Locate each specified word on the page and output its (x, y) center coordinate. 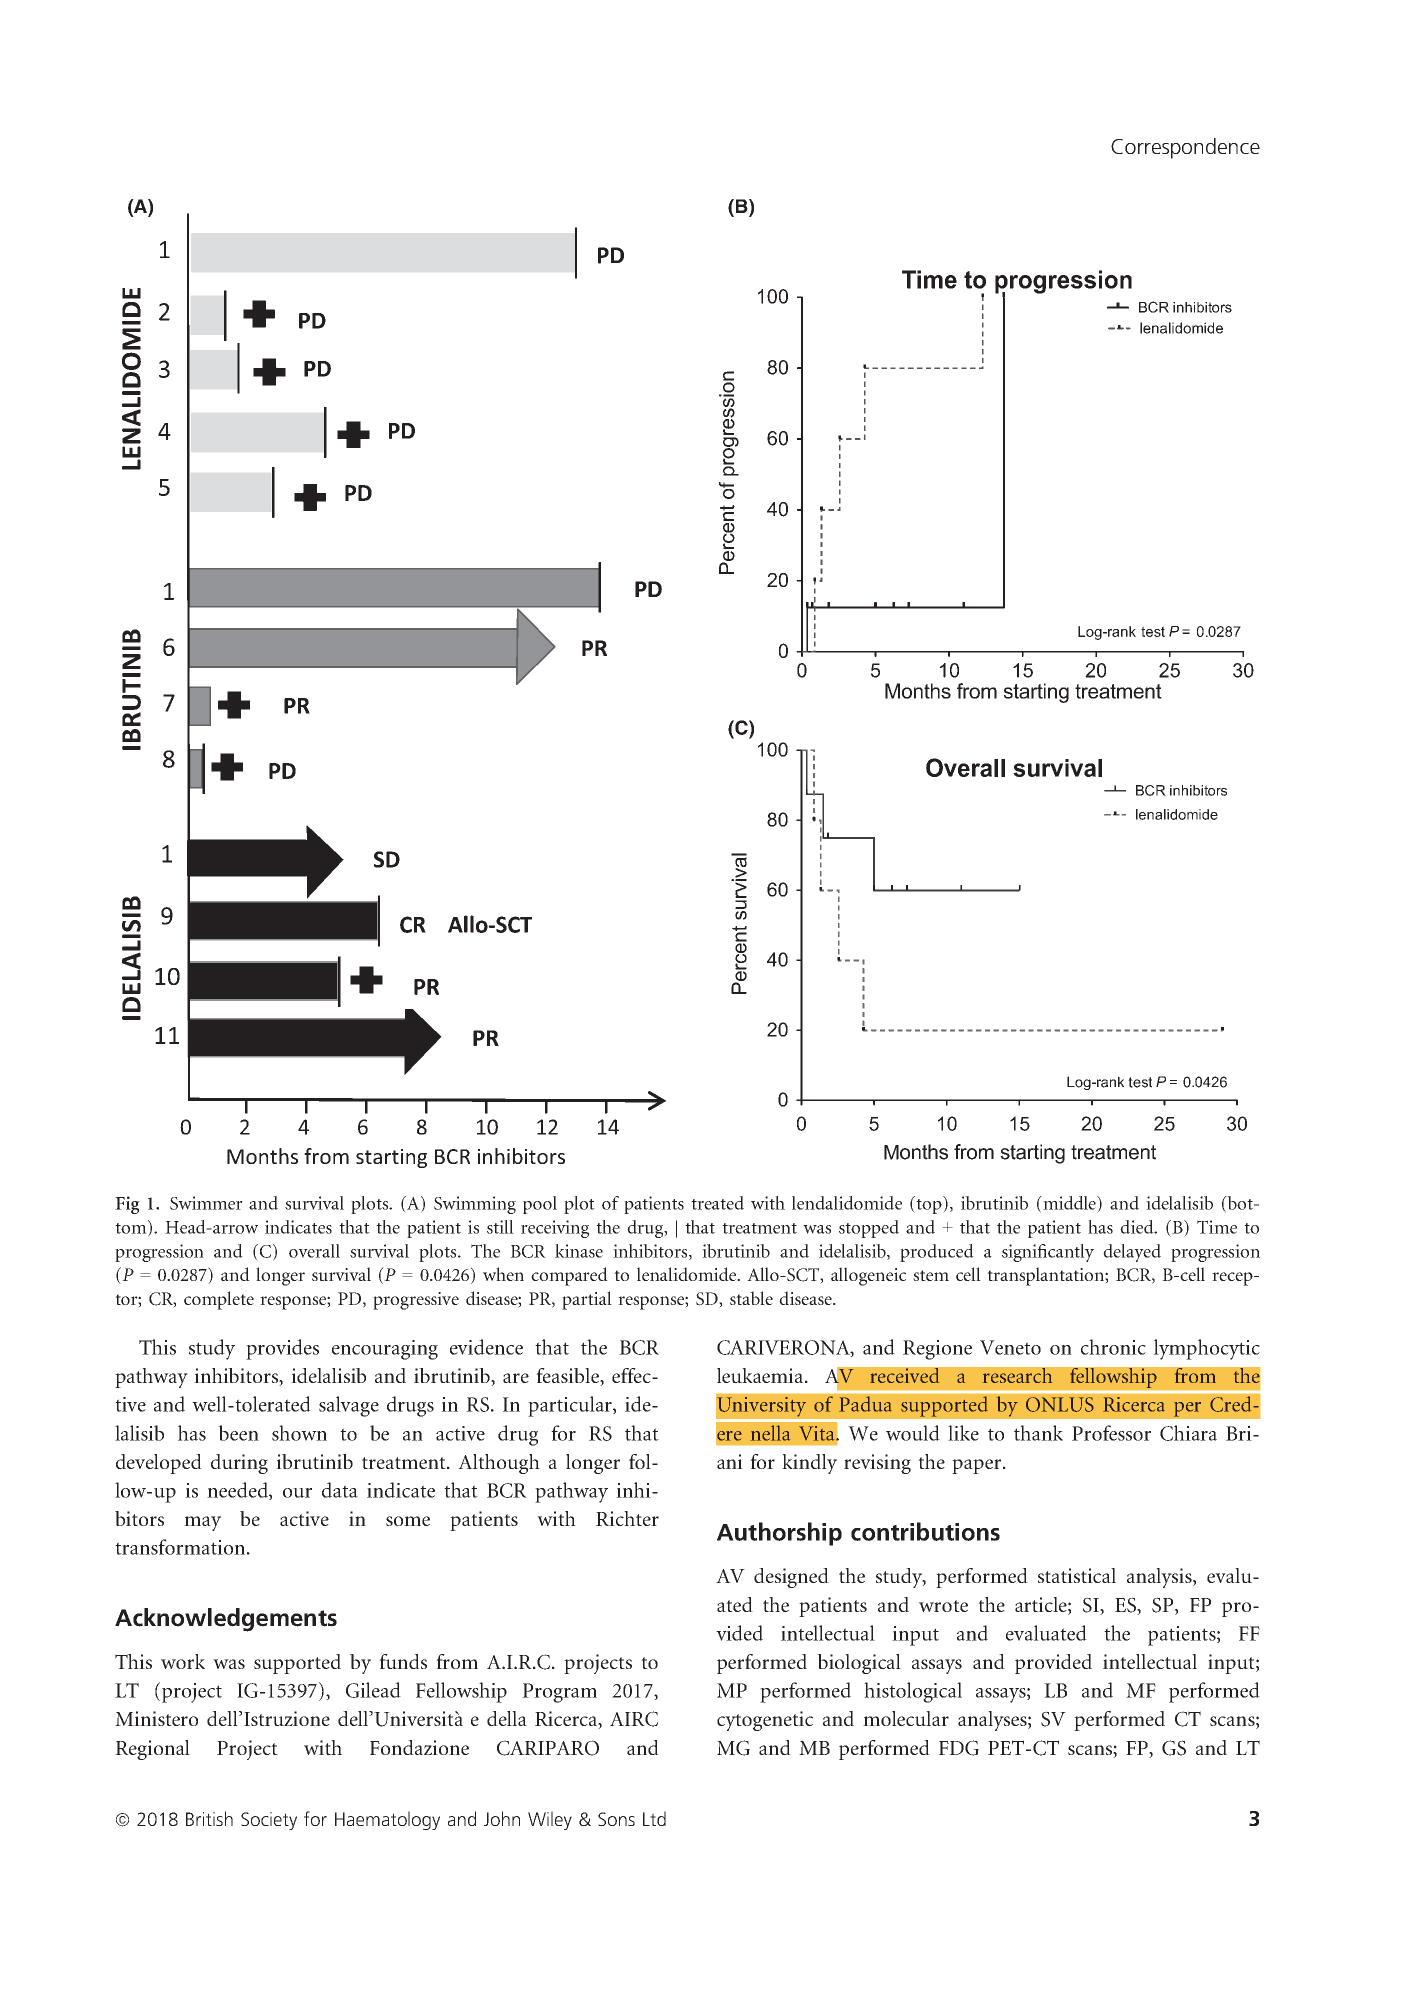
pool (540, 1205)
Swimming (475, 1205)
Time (1217, 1227)
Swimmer (206, 1203)
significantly (1048, 1253)
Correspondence (1185, 148)
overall (314, 1251)
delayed (1132, 1253)
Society (269, 1821)
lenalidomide (688, 1274)
